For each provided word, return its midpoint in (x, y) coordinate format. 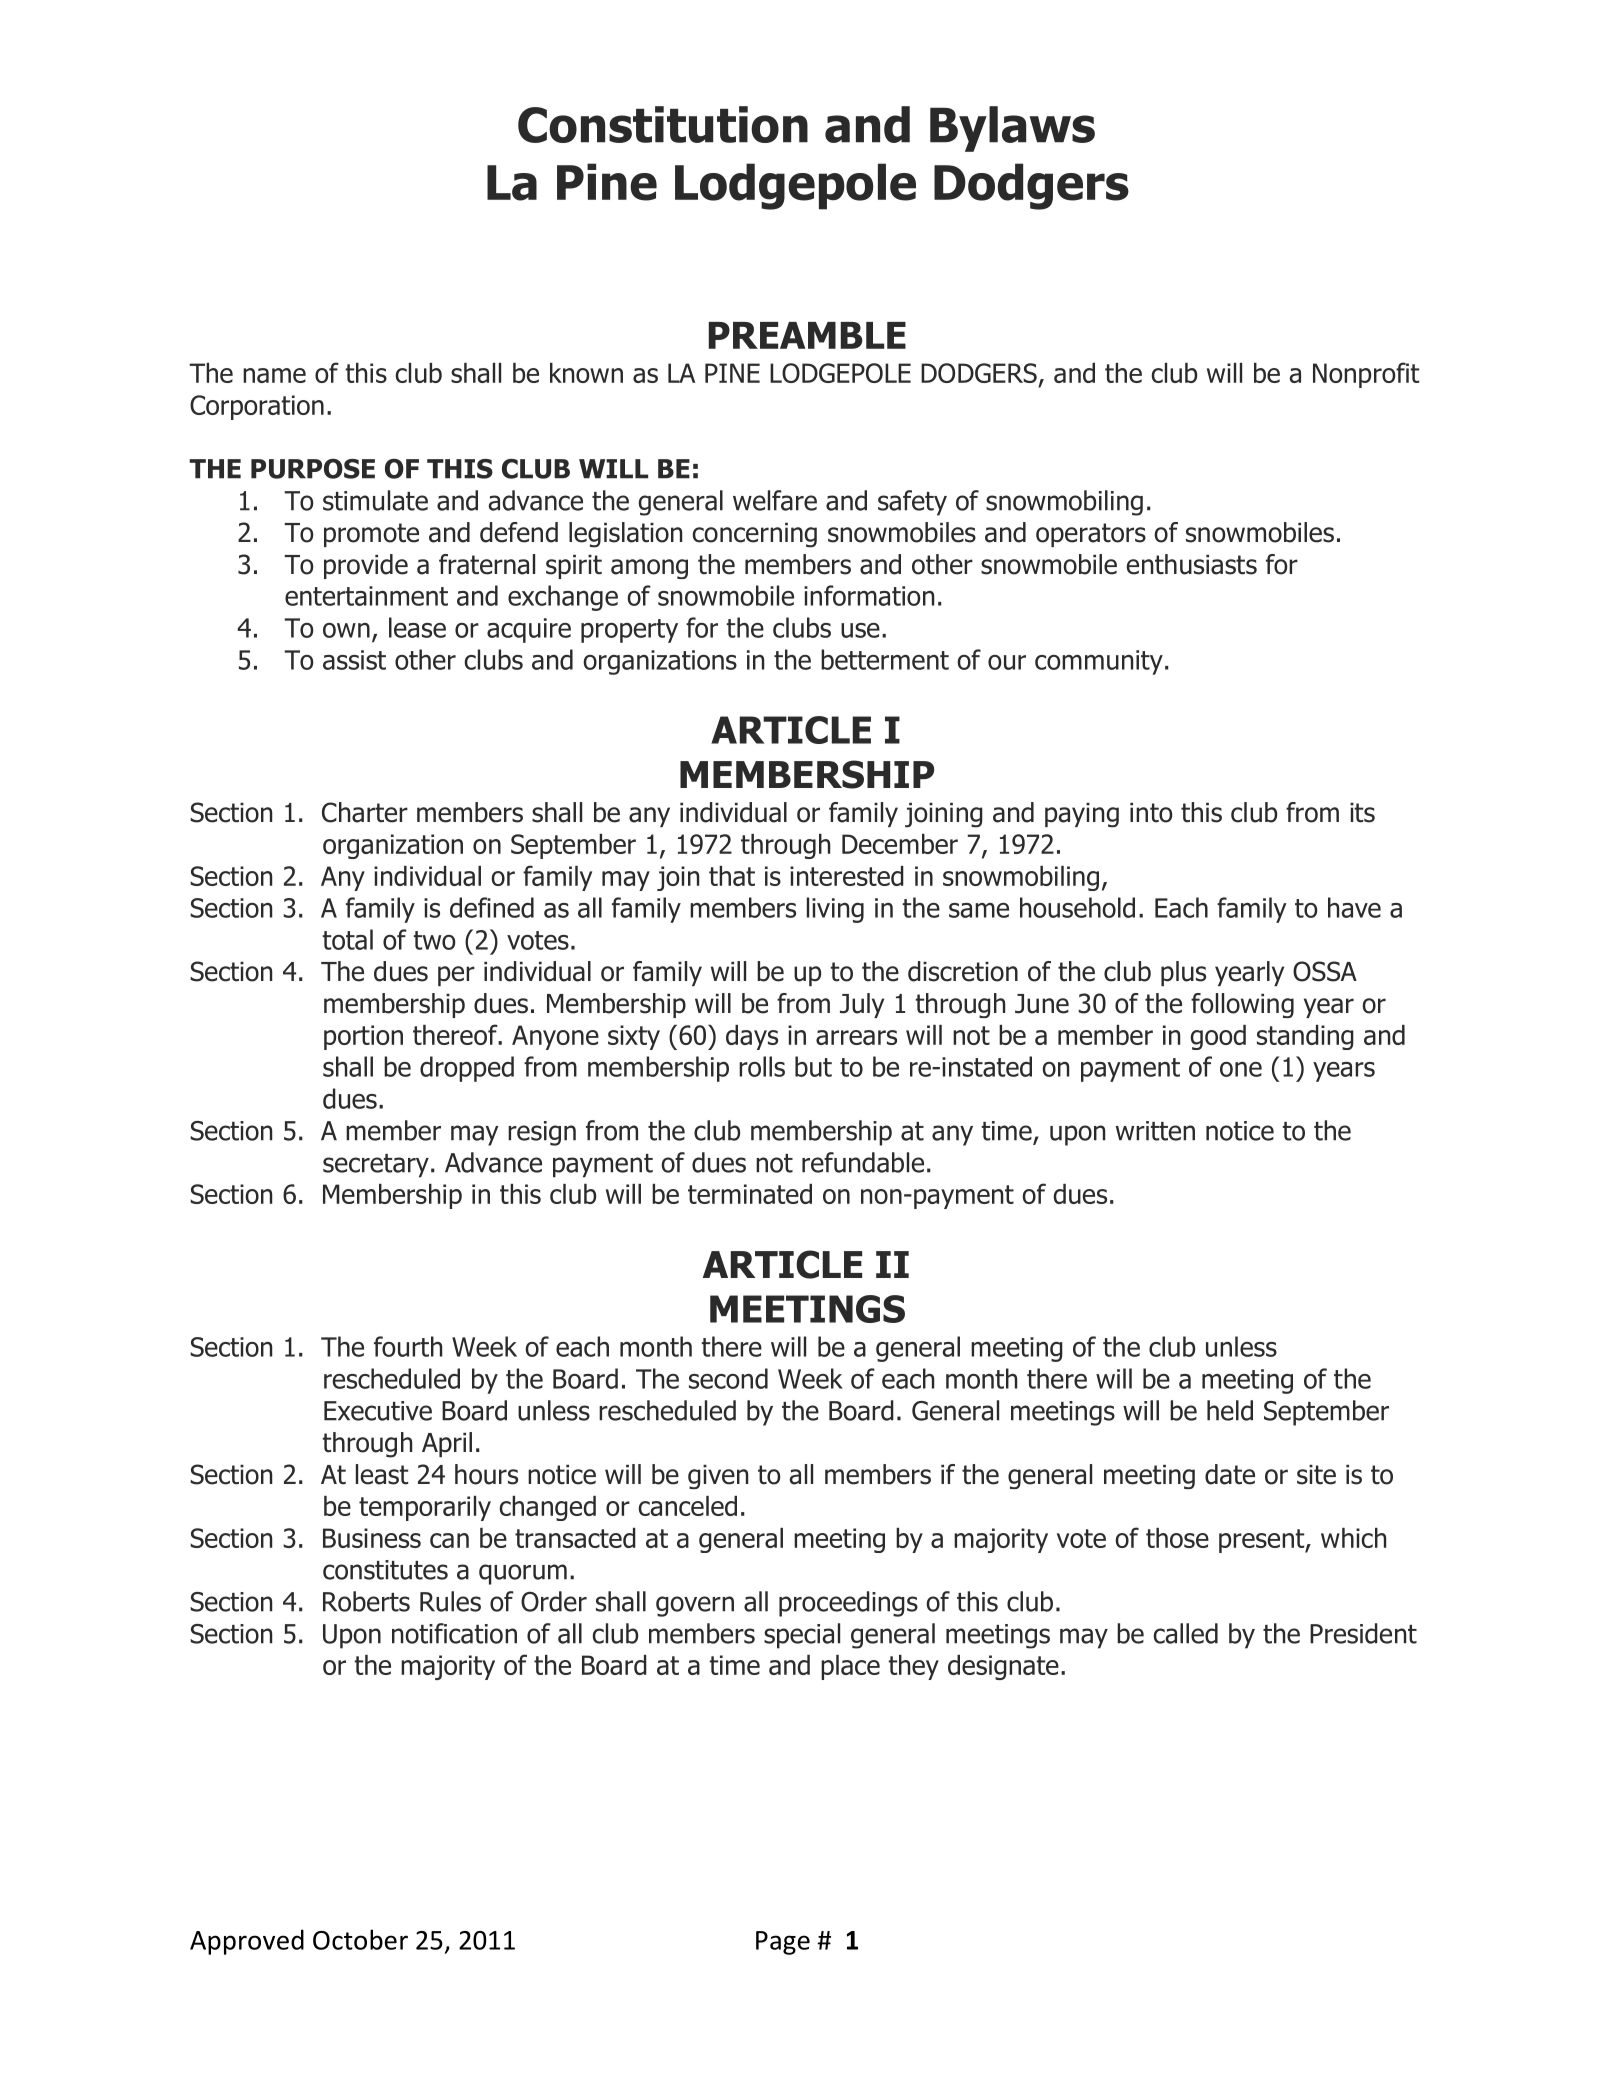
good (1218, 1037)
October (360, 1939)
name (274, 375)
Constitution (663, 124)
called (1186, 1633)
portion (363, 1037)
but (813, 1066)
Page (783, 1943)
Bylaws (1012, 129)
